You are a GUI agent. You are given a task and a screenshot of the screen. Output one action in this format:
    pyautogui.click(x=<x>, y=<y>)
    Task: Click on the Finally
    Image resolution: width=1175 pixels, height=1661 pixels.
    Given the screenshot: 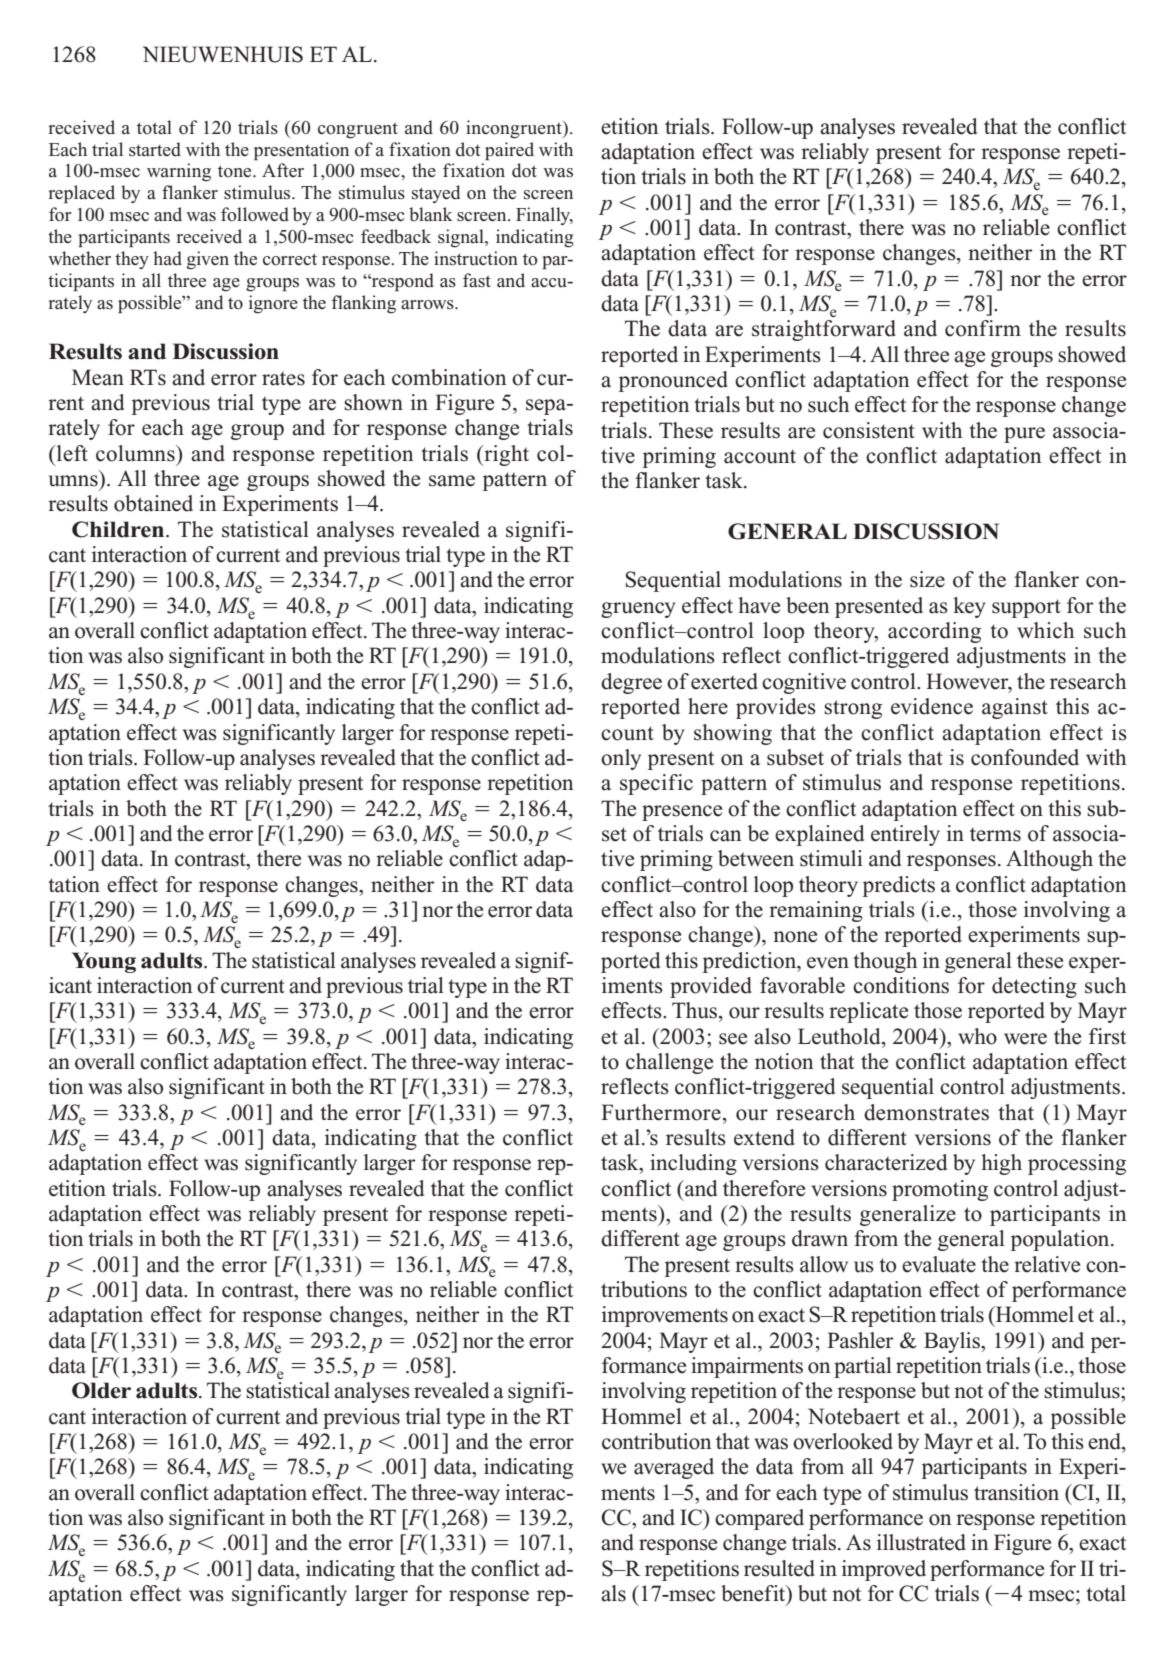 What is the action you would take?
    pyautogui.click(x=544, y=216)
